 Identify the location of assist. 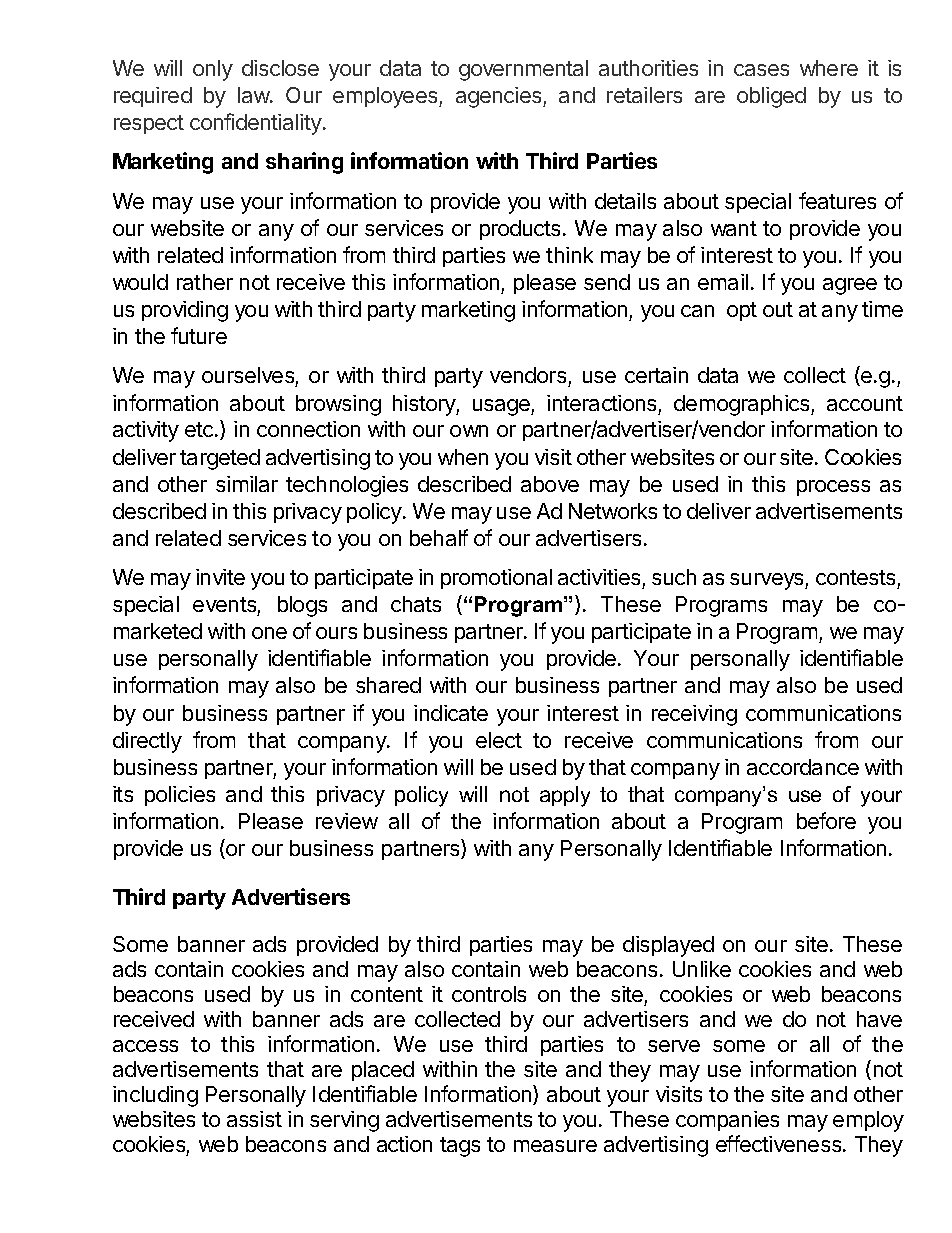
(254, 1119).
